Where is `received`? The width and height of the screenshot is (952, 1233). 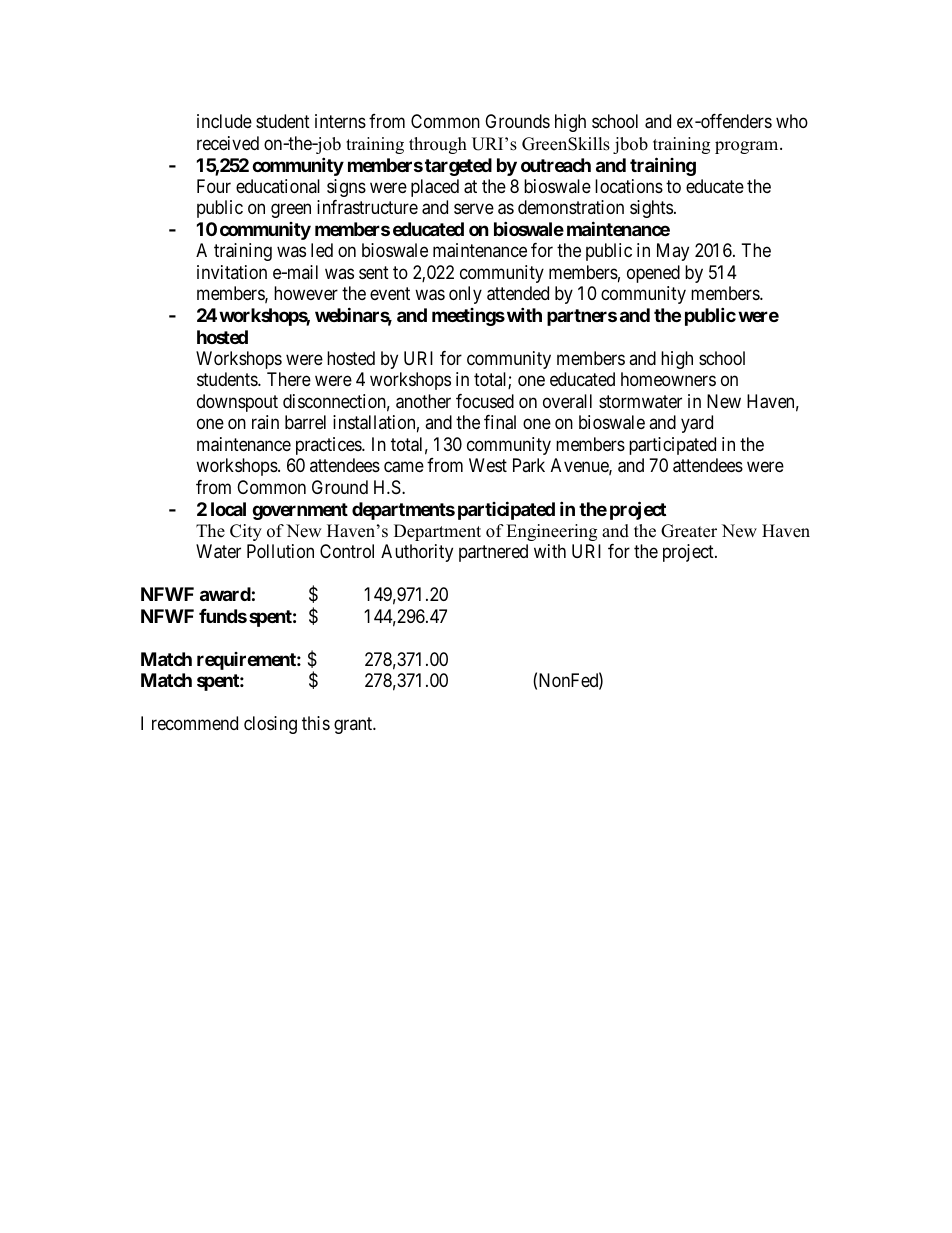
received is located at coordinates (228, 143).
